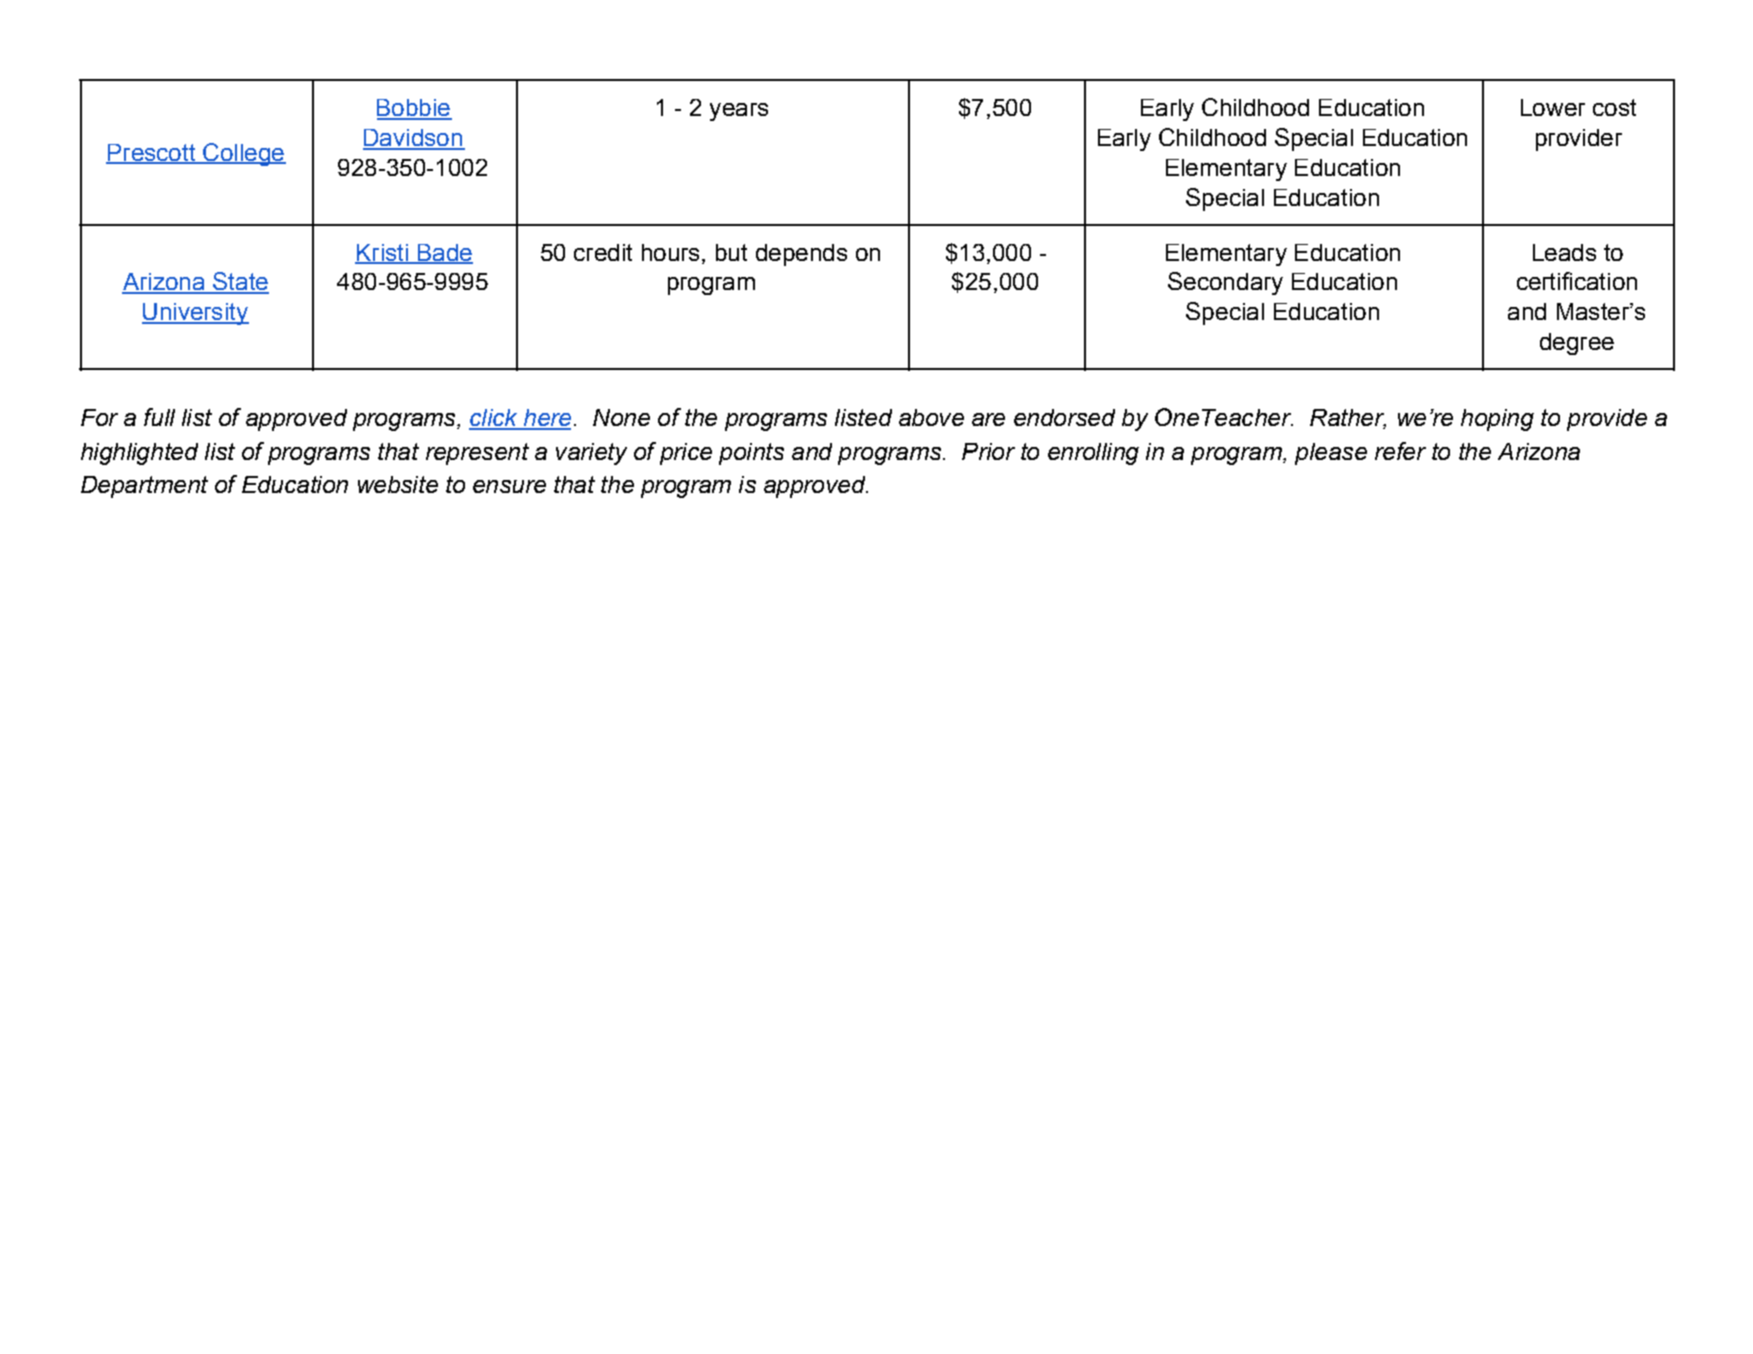  Describe the element at coordinates (739, 112) in the image. I see `years` at that location.
